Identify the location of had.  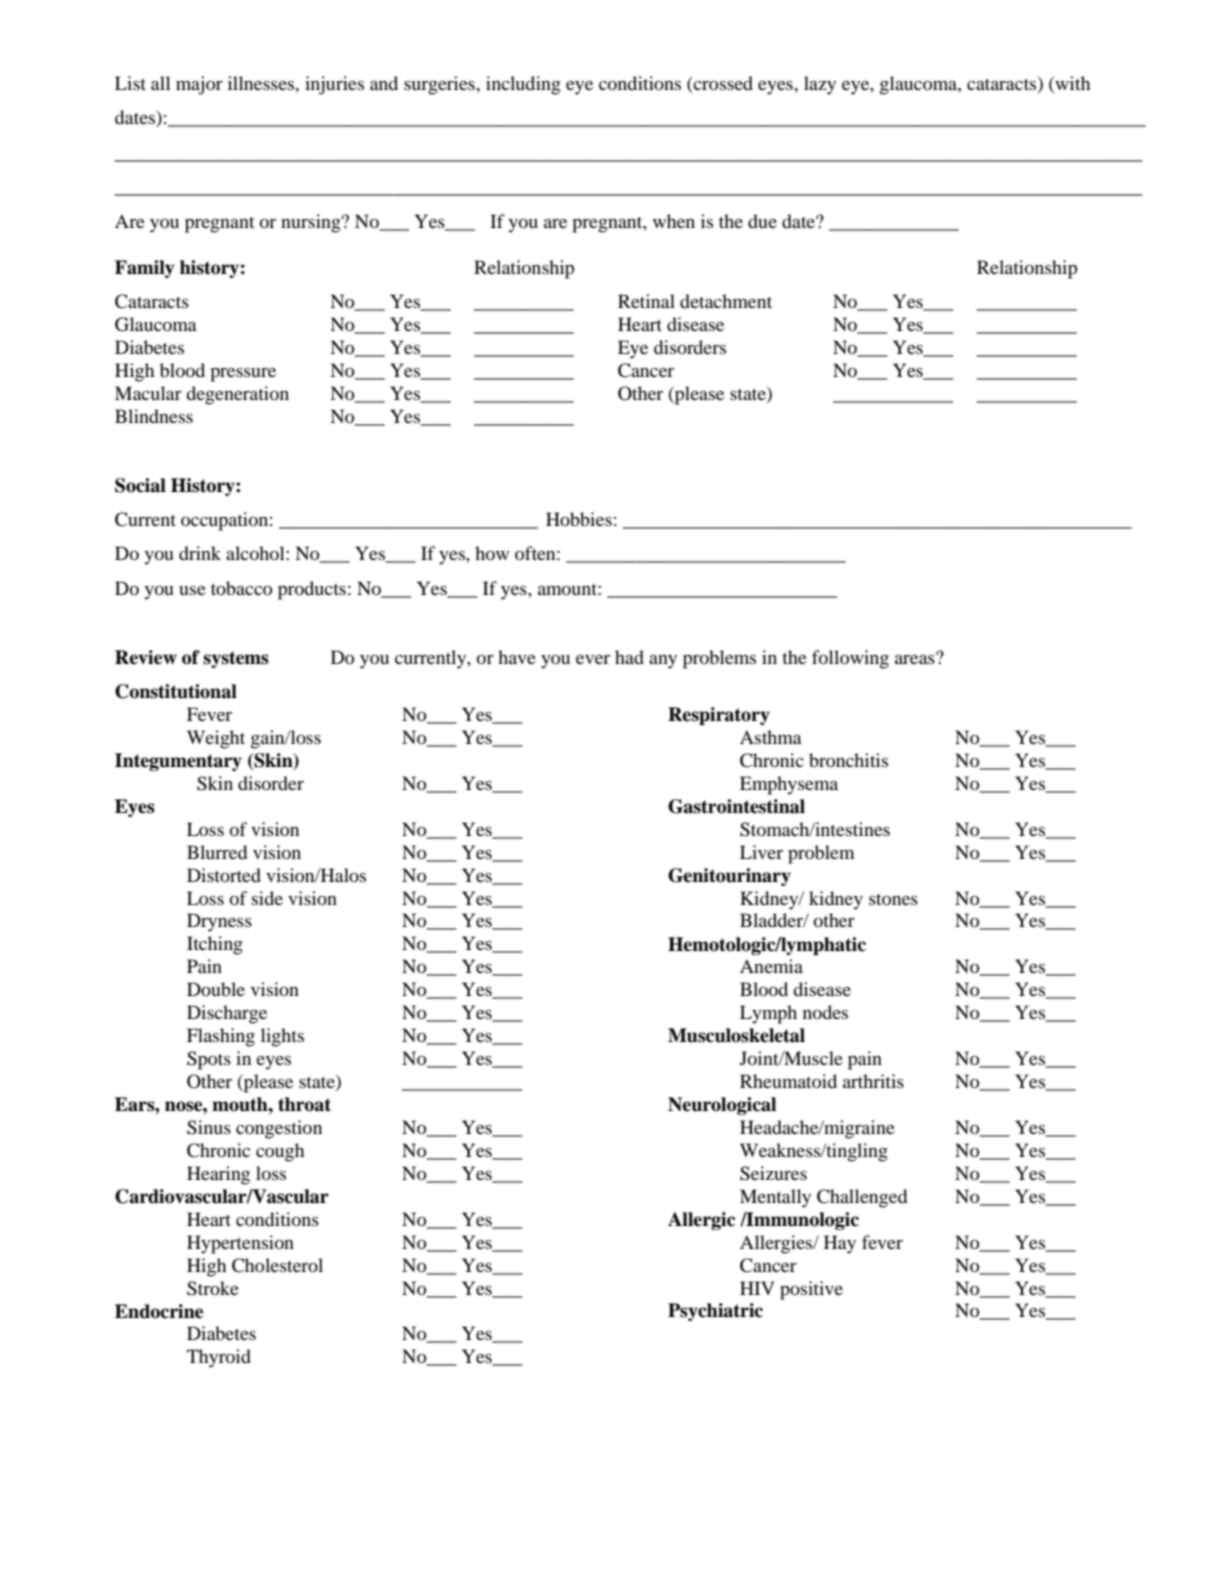
(629, 657).
